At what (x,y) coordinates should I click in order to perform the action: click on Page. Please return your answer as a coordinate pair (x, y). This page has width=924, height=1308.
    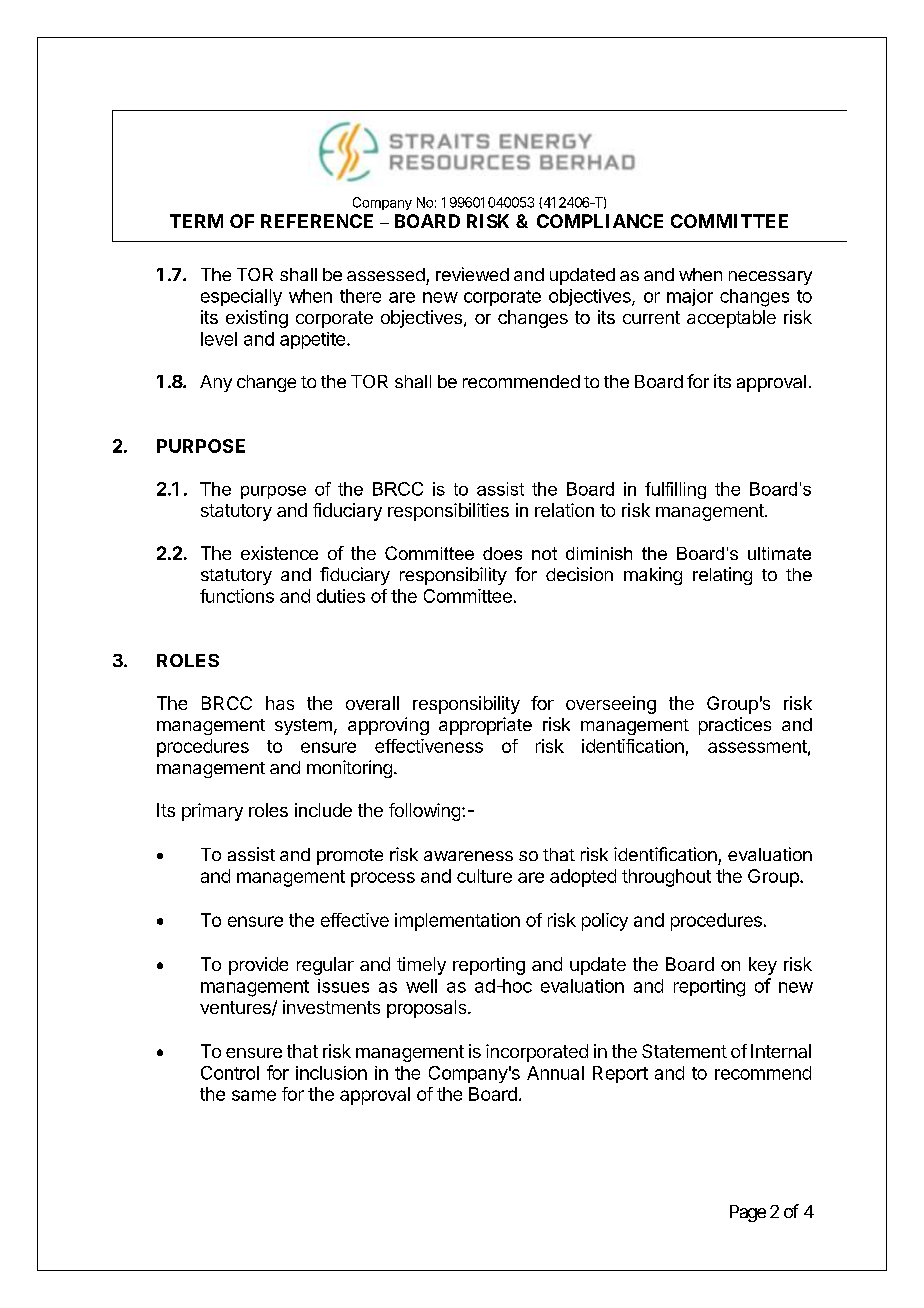
    Looking at the image, I should click on (748, 1213).
